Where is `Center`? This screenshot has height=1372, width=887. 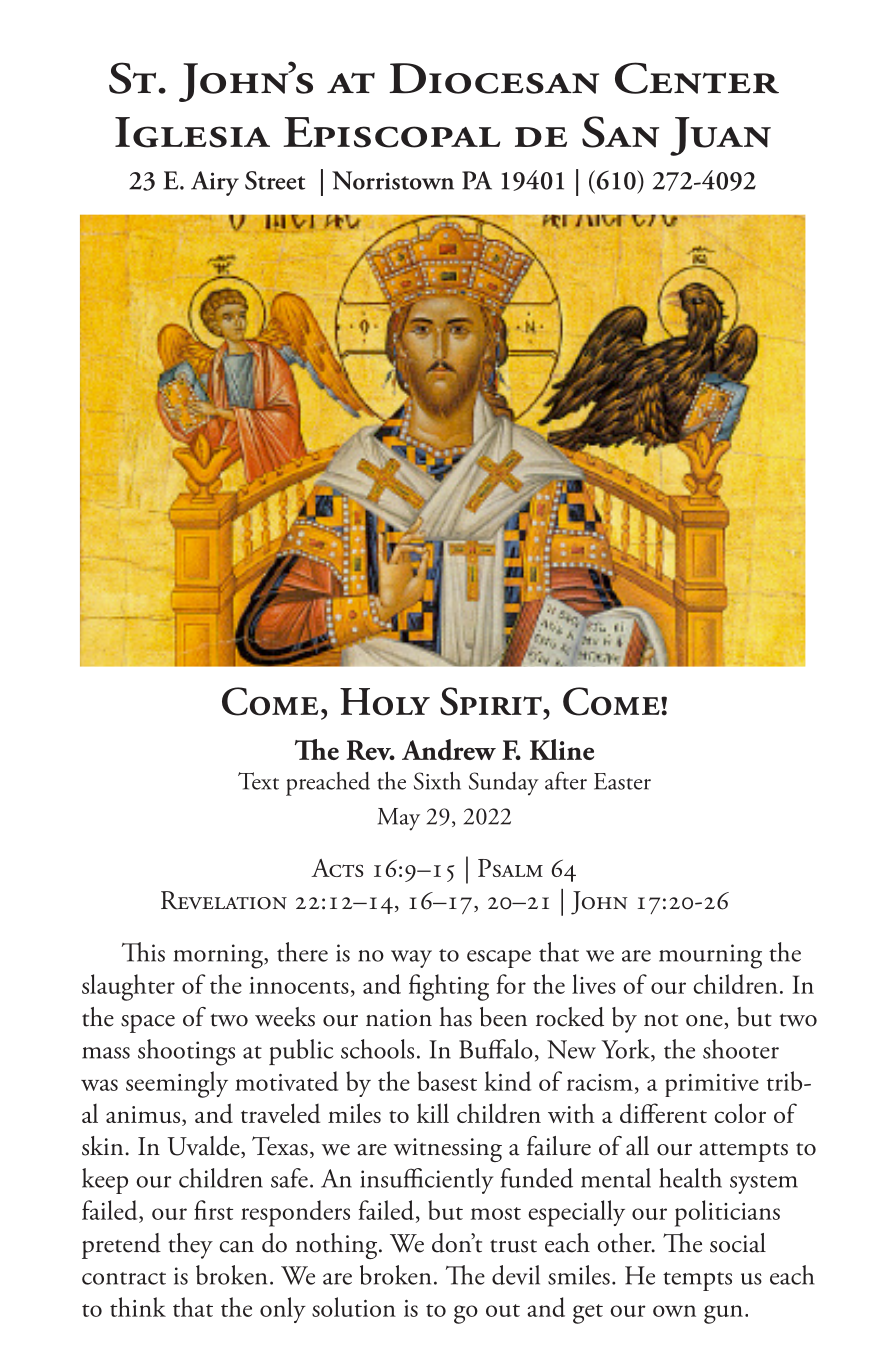 Center is located at coordinates (697, 78).
